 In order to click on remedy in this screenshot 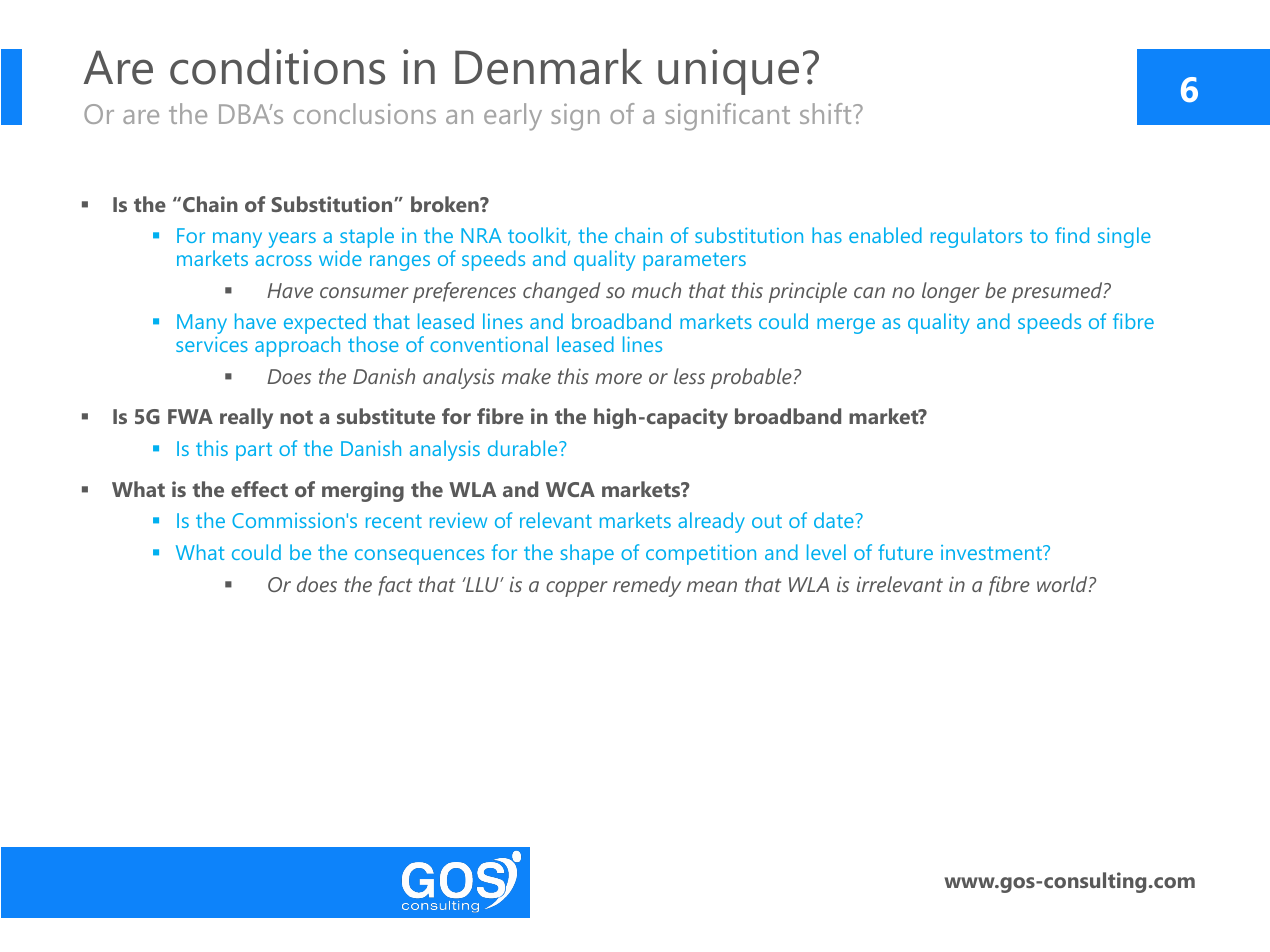, I will do `click(647, 586)`.
